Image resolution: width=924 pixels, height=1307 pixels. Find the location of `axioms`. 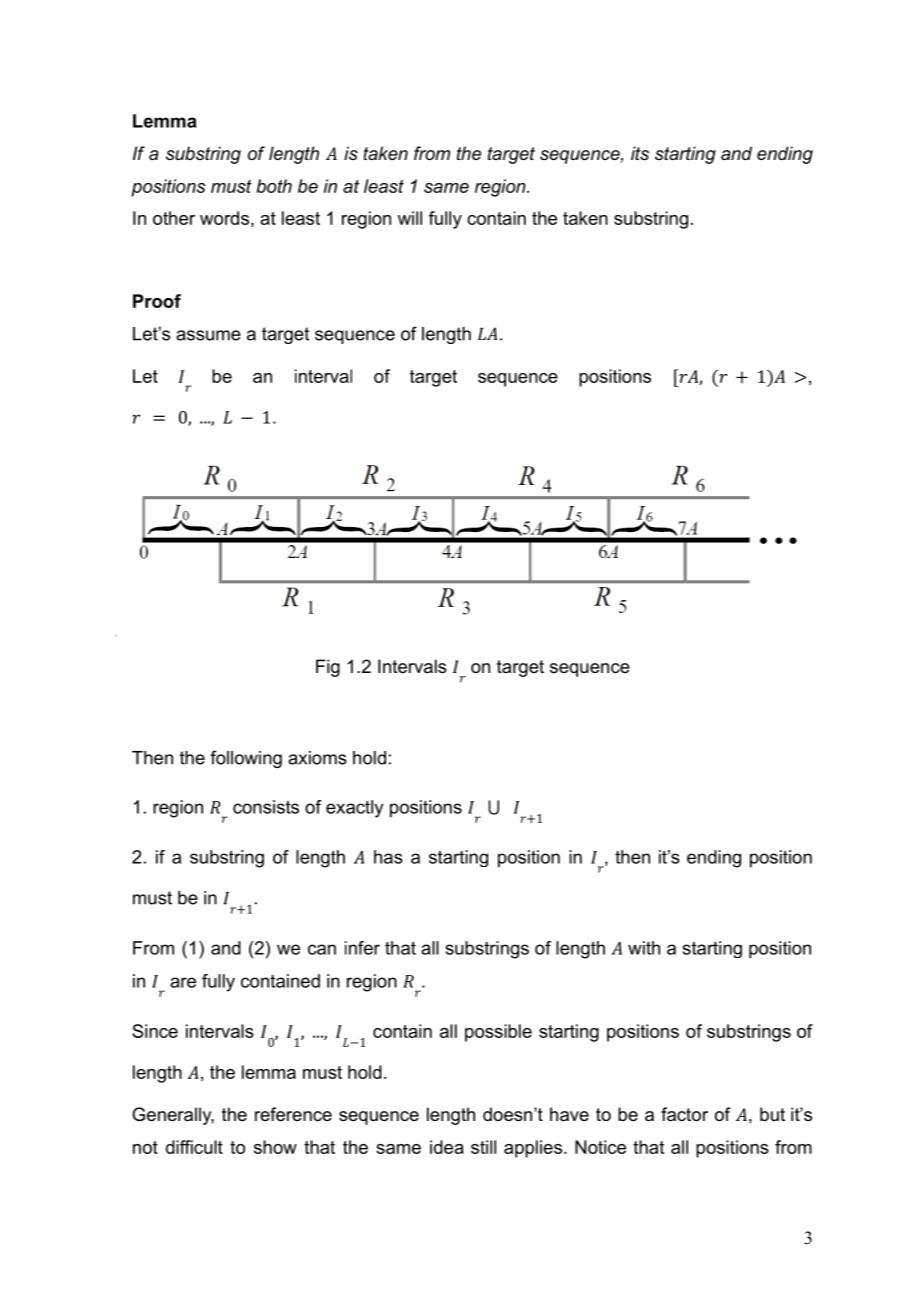

axioms is located at coordinates (317, 758).
